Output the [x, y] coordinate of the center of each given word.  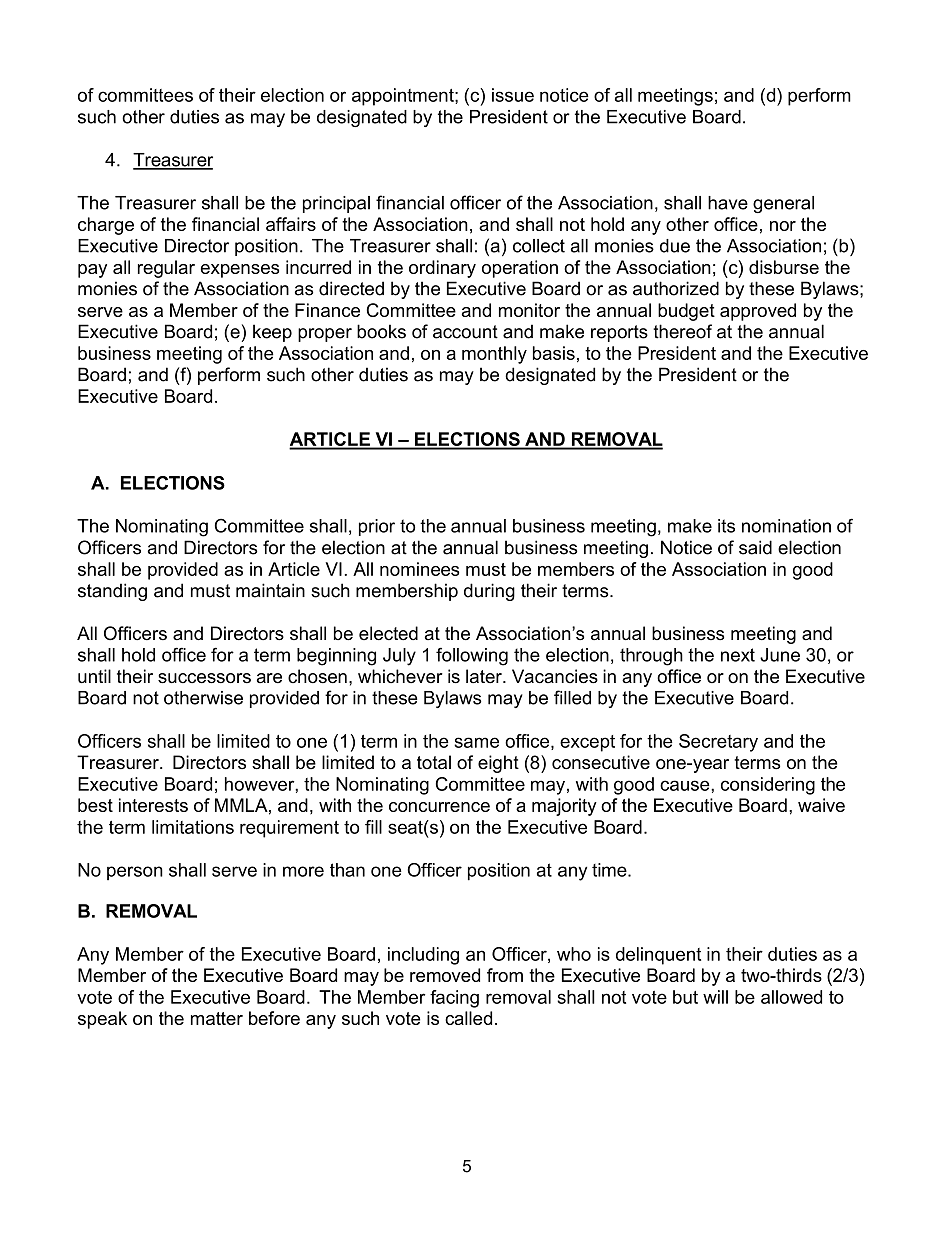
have [728, 203]
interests [153, 805]
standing [112, 592]
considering [768, 786]
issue [513, 95]
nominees [419, 569]
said [755, 547]
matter [217, 1018]
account [465, 332]
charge [106, 226]
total [434, 762]
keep [272, 333]
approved [758, 312]
